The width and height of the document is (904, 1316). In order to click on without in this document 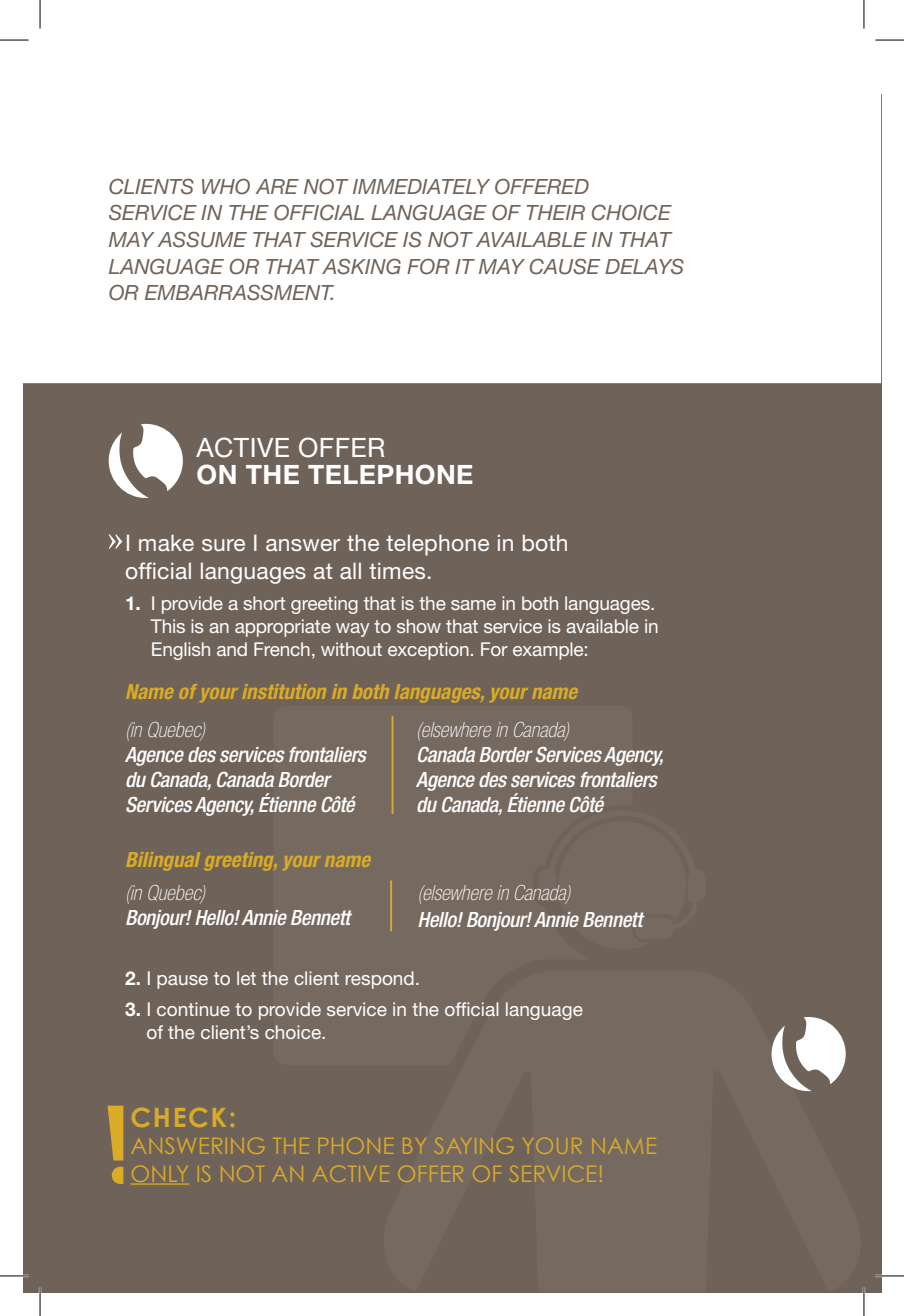, I will do `click(351, 649)`.
